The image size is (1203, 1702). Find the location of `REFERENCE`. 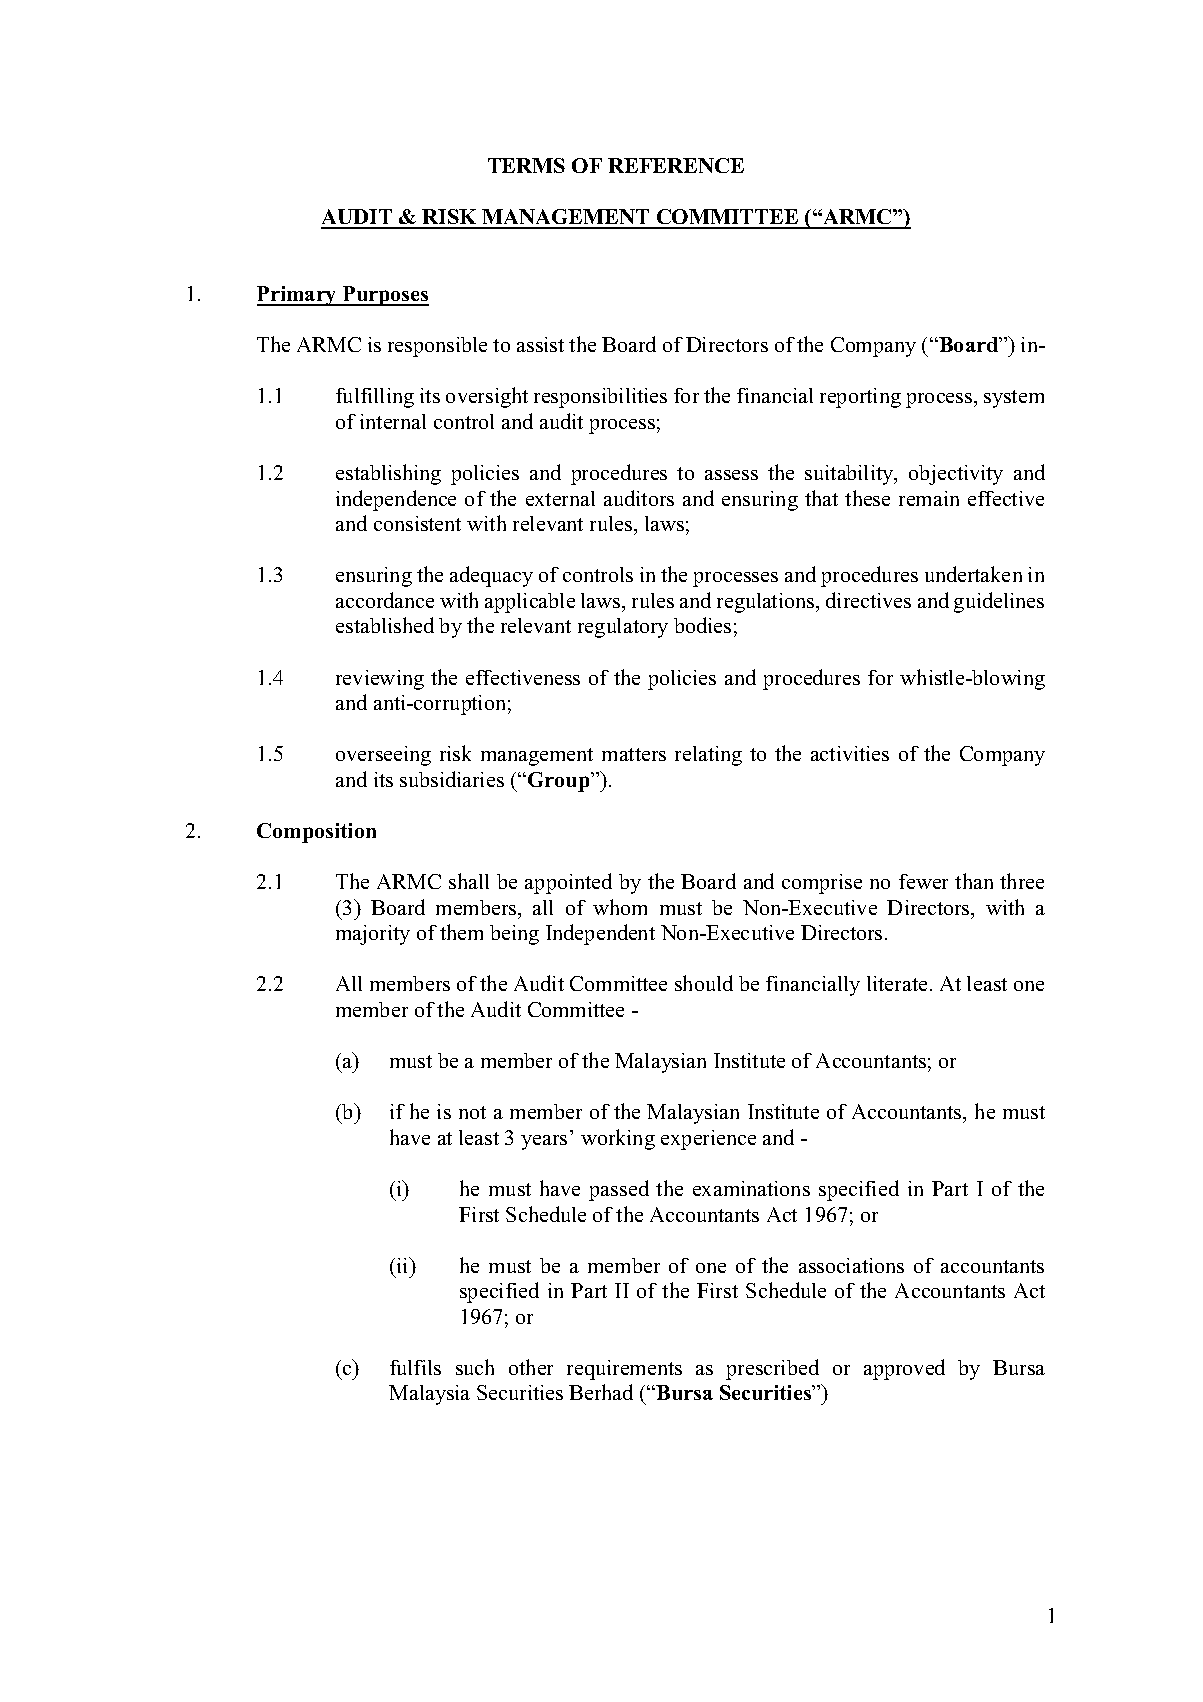

REFERENCE is located at coordinates (676, 165).
